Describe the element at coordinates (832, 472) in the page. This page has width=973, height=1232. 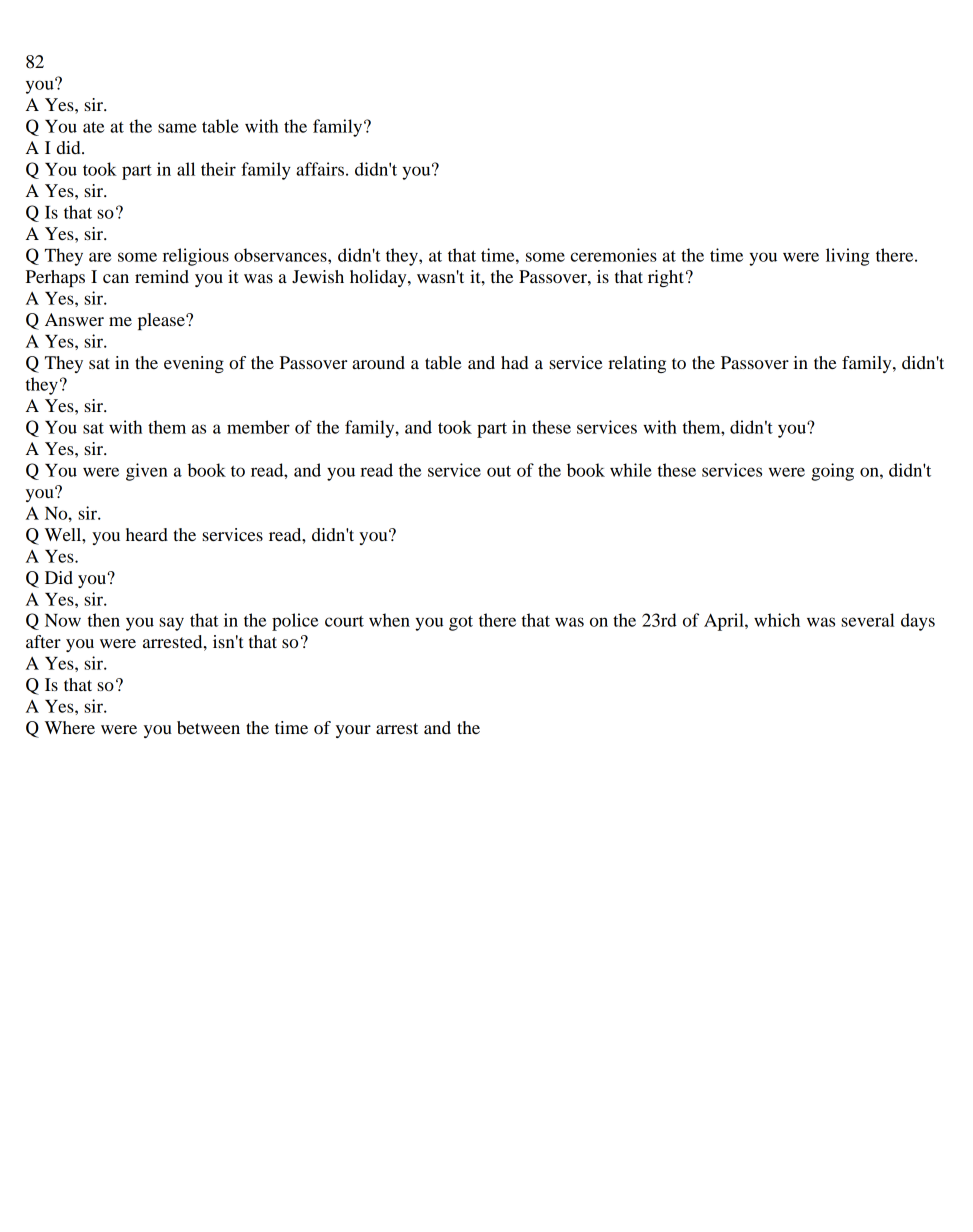
I see `going` at that location.
